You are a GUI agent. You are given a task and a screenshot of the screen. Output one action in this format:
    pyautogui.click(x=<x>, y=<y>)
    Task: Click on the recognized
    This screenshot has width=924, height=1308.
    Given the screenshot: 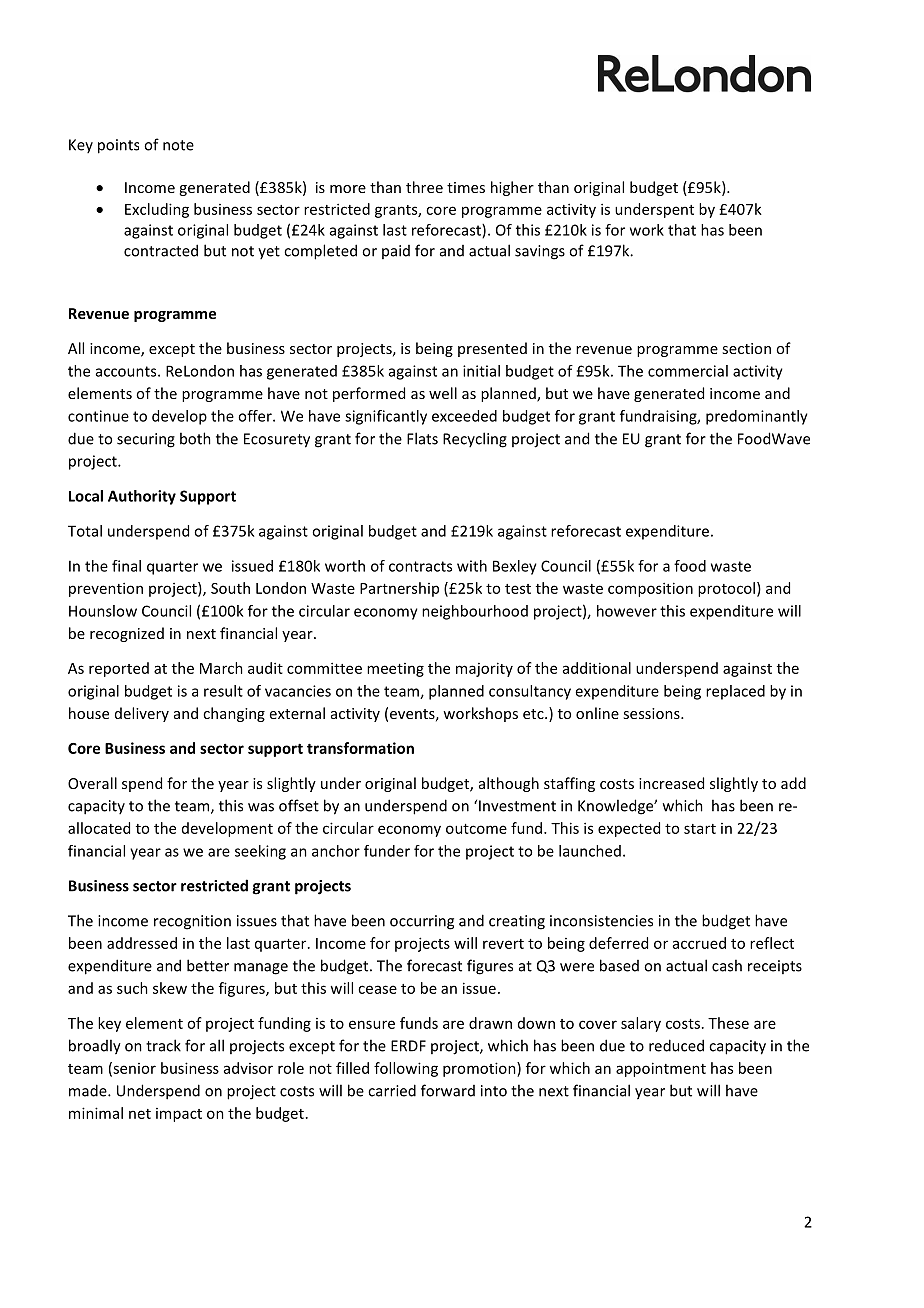 What is the action you would take?
    pyautogui.click(x=127, y=634)
